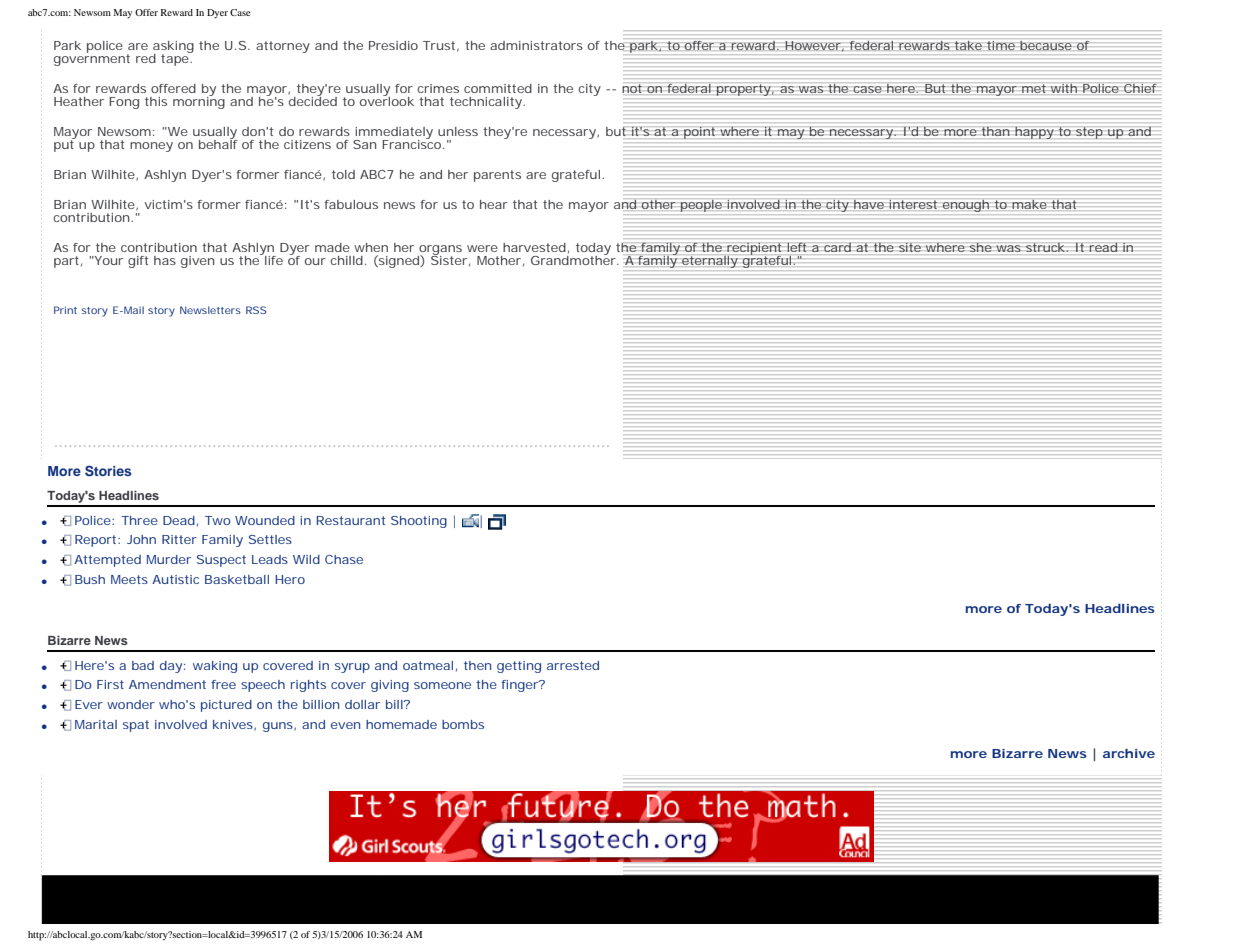 The image size is (1233, 952). Describe the element at coordinates (176, 59) in the screenshot. I see `tape` at that location.
